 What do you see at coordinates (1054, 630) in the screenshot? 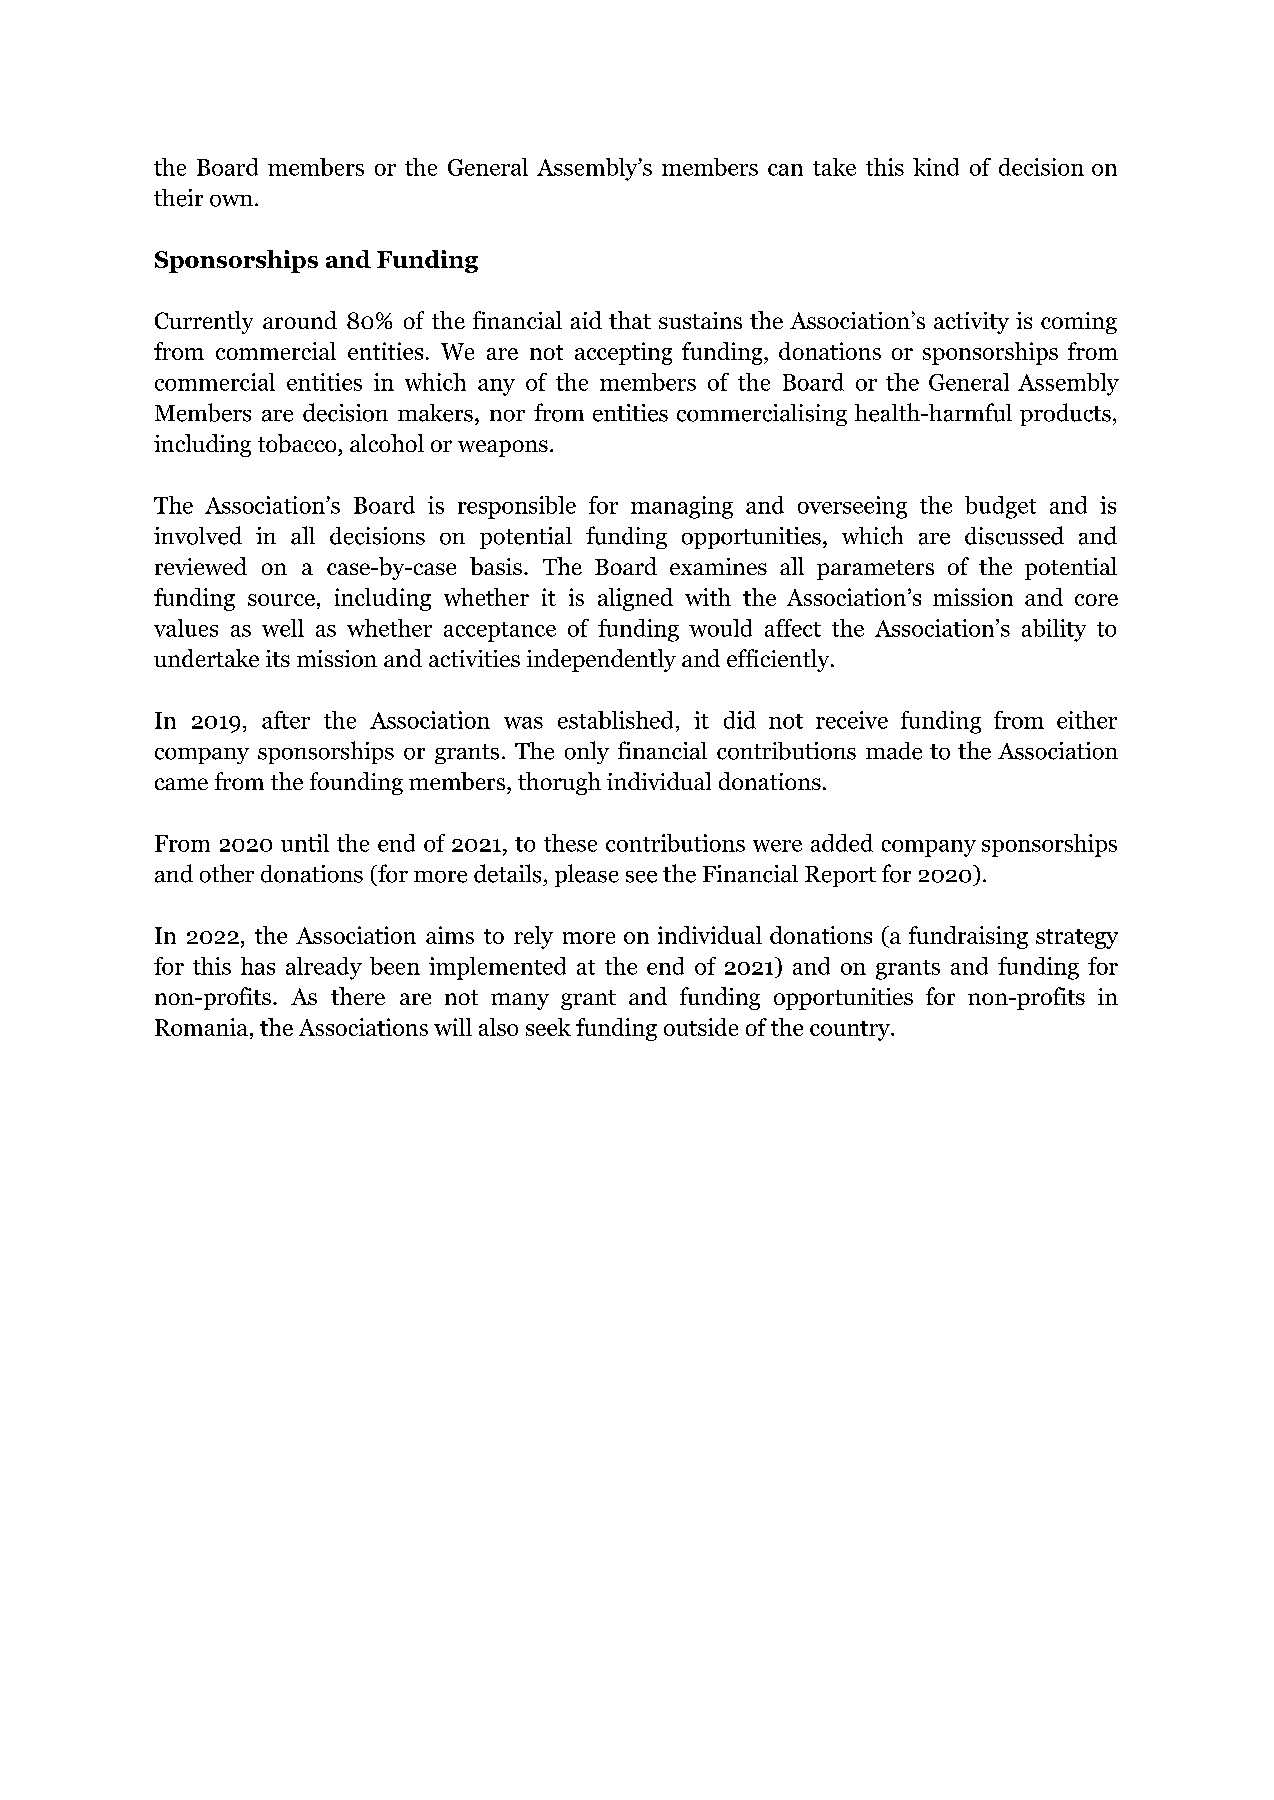
I see `ability` at bounding box center [1054, 630].
